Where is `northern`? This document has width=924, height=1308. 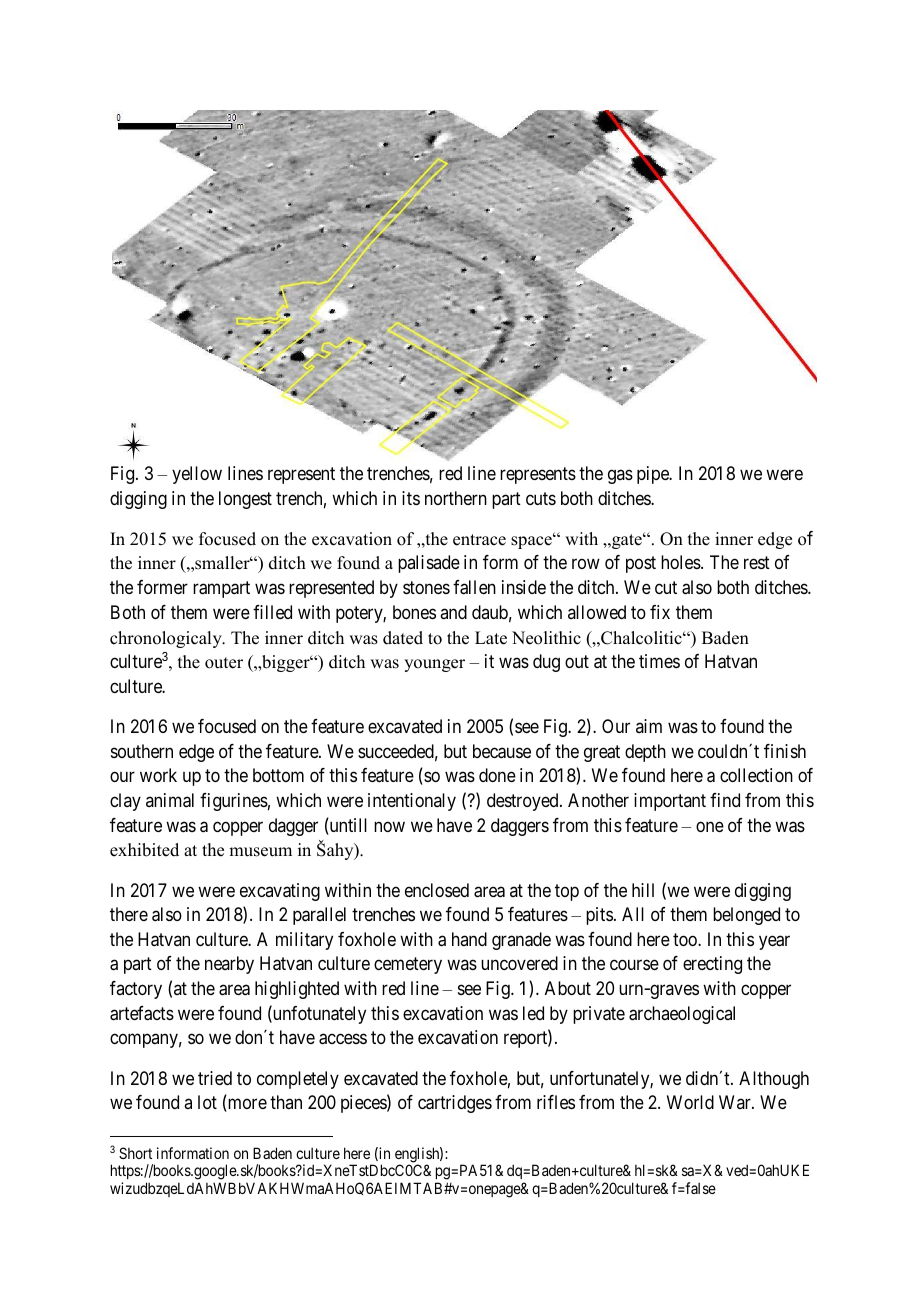
northern is located at coordinates (456, 498).
